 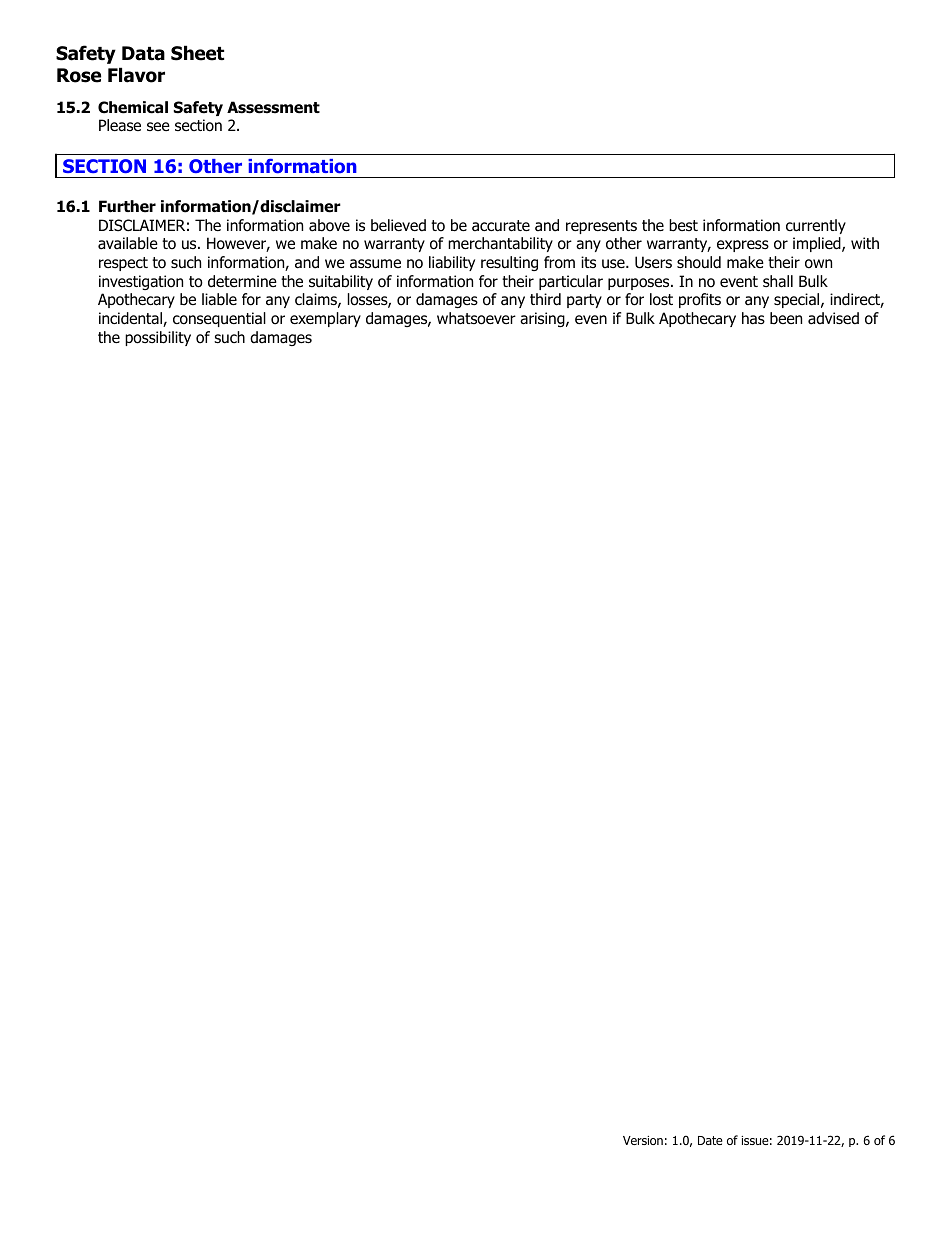 What do you see at coordinates (158, 338) in the screenshot?
I see `possibility` at bounding box center [158, 338].
